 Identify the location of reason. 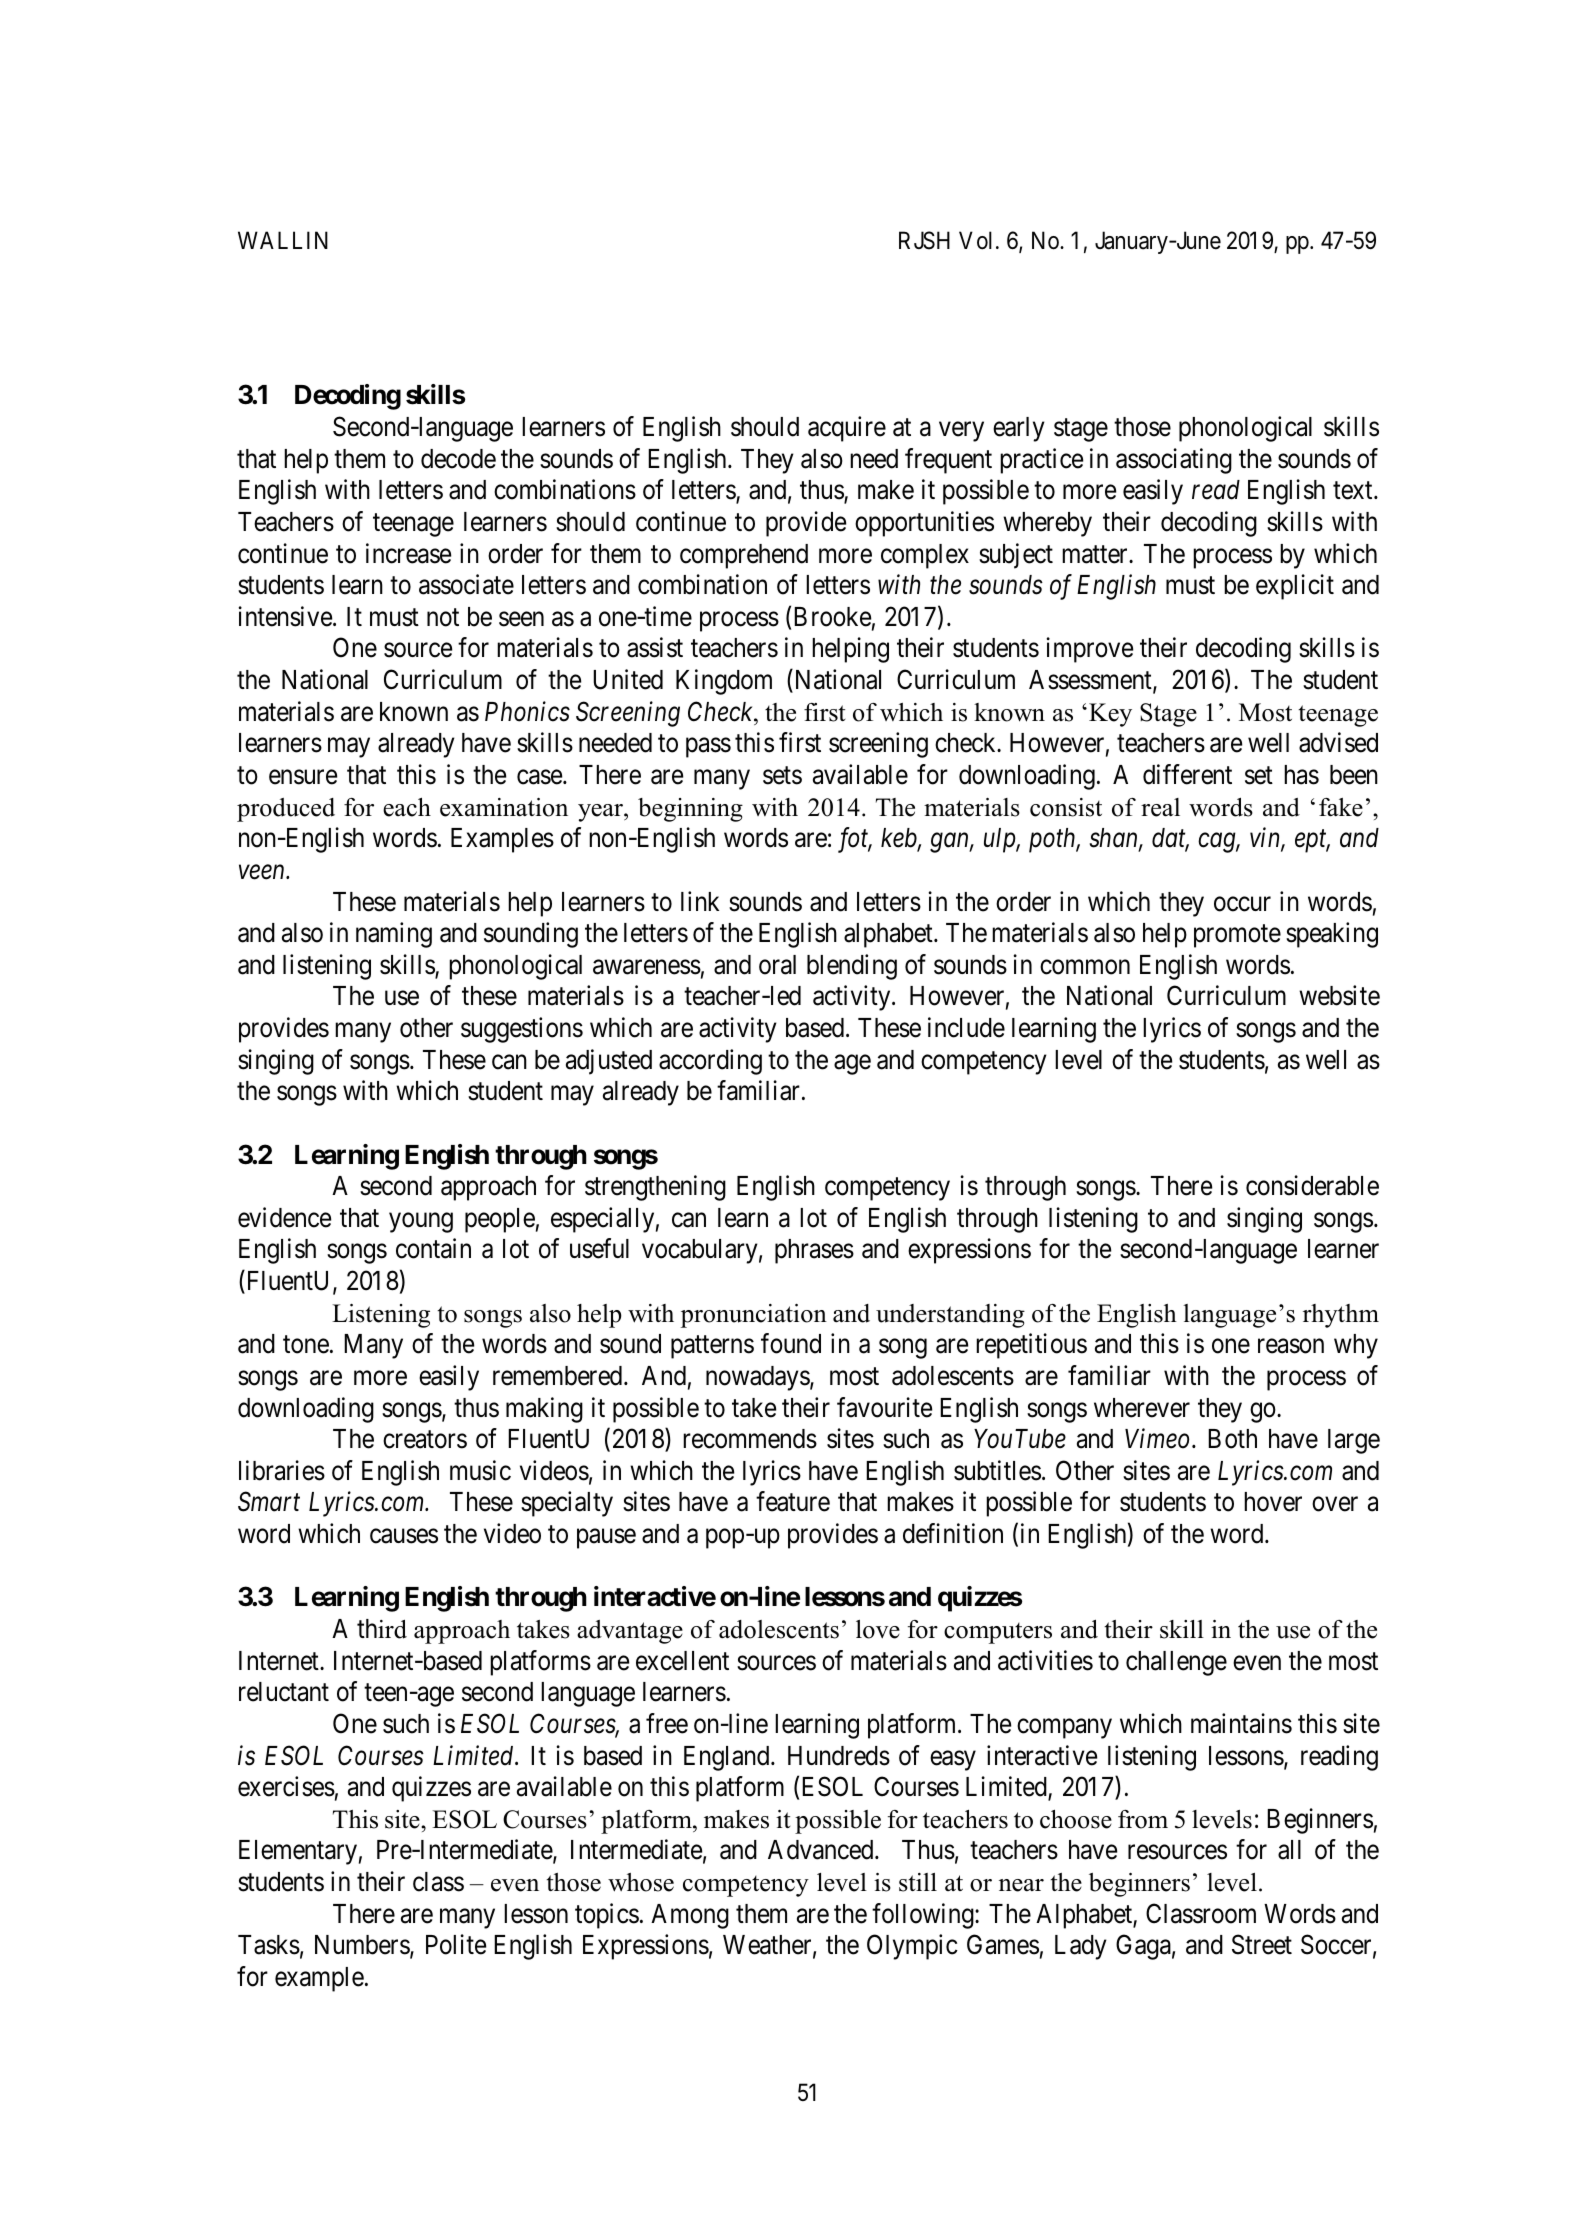
(1291, 1346).
